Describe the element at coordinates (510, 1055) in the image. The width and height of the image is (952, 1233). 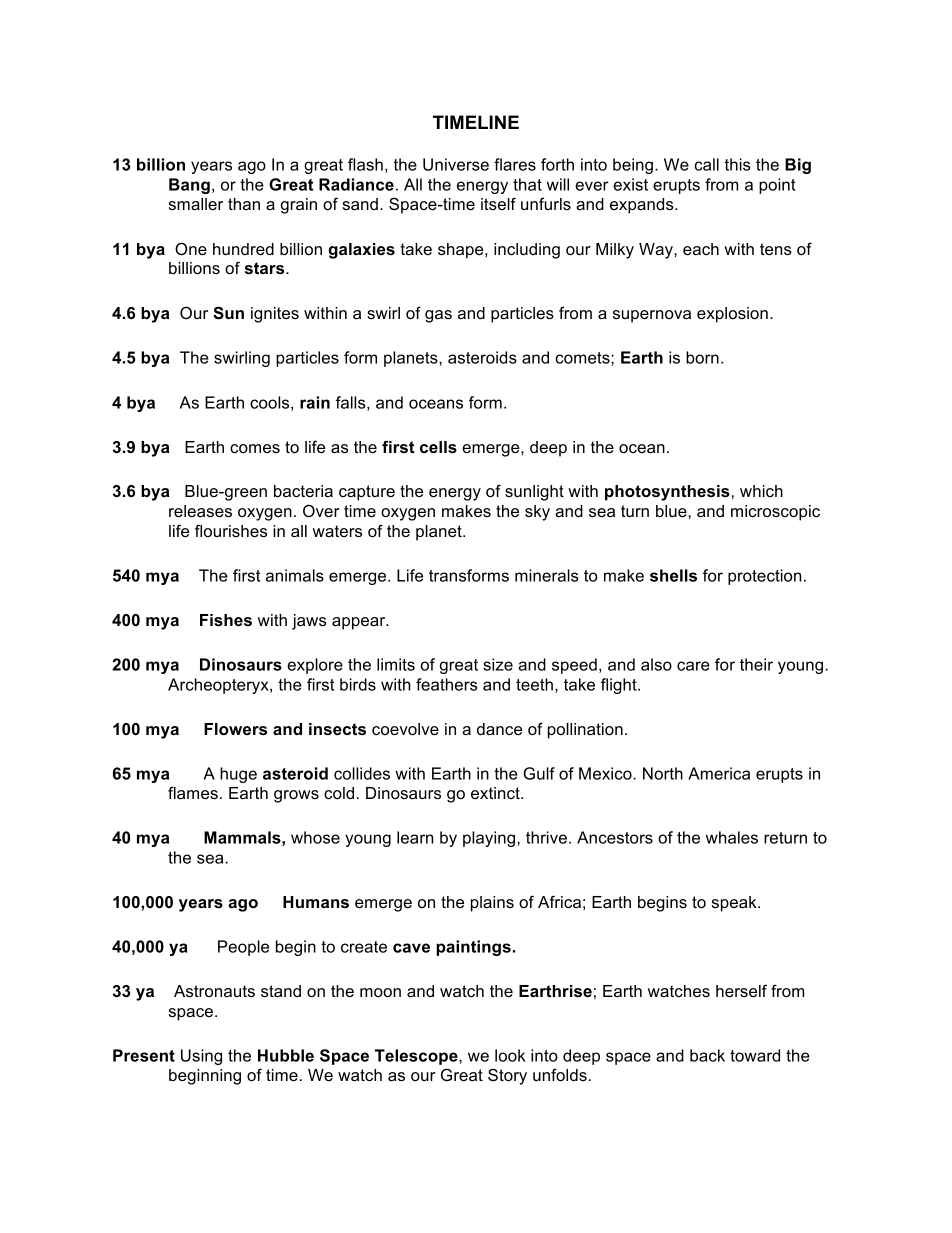
I see `look` at that location.
